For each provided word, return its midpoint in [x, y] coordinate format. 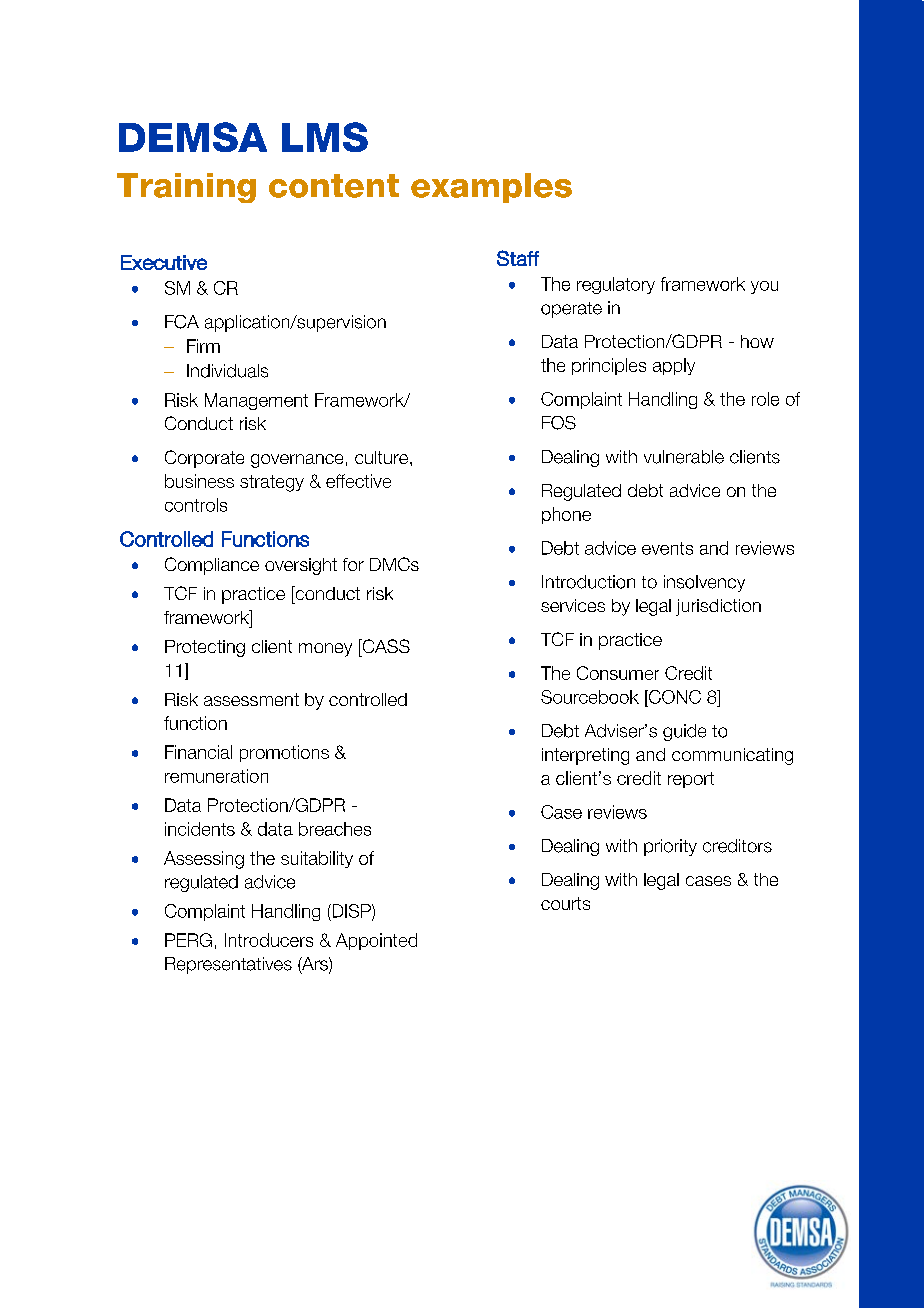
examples [491, 188]
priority [670, 847]
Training [186, 188]
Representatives [228, 965]
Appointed [376, 941]
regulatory [616, 285]
